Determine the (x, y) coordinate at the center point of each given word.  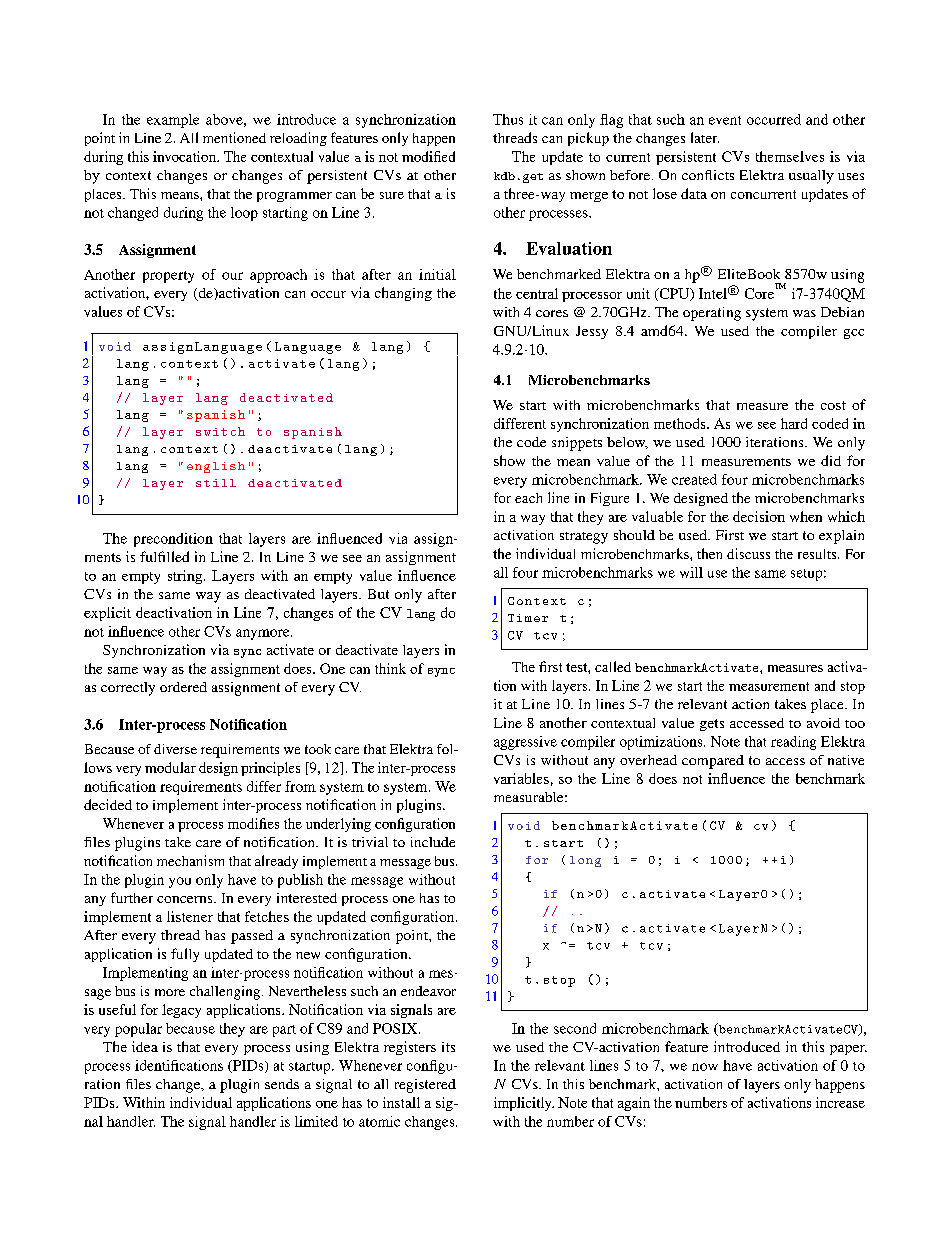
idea (145, 1046)
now (705, 1067)
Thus (508, 119)
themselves (790, 156)
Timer (528, 618)
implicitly (524, 1104)
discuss (748, 553)
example (173, 121)
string (186, 577)
